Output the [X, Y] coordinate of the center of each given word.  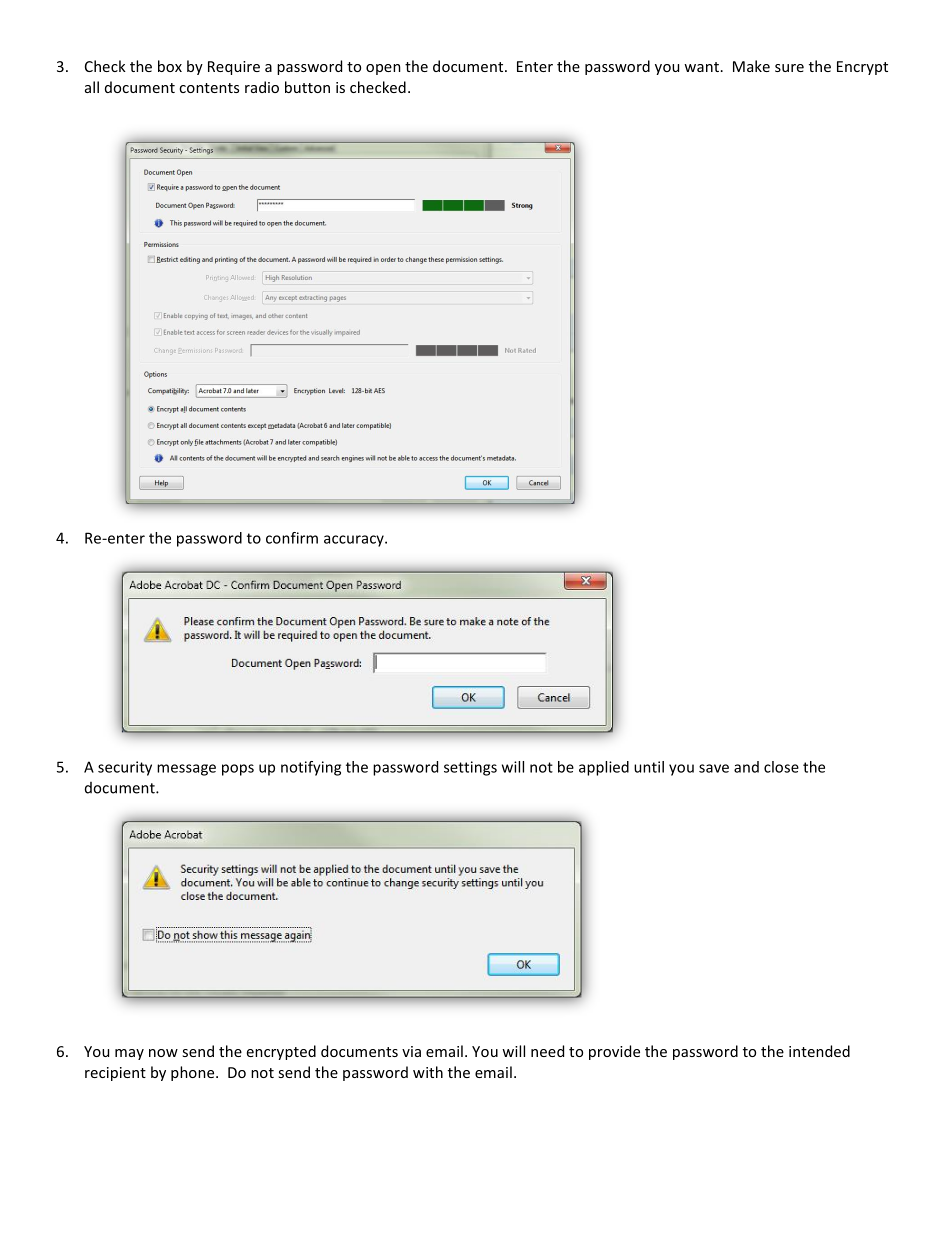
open [383, 69]
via [411, 1051]
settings [470, 768]
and [746, 767]
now [163, 1053]
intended [819, 1051]
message [186, 770]
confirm [292, 538]
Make [751, 66]
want [701, 67]
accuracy [355, 541]
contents [209, 88]
